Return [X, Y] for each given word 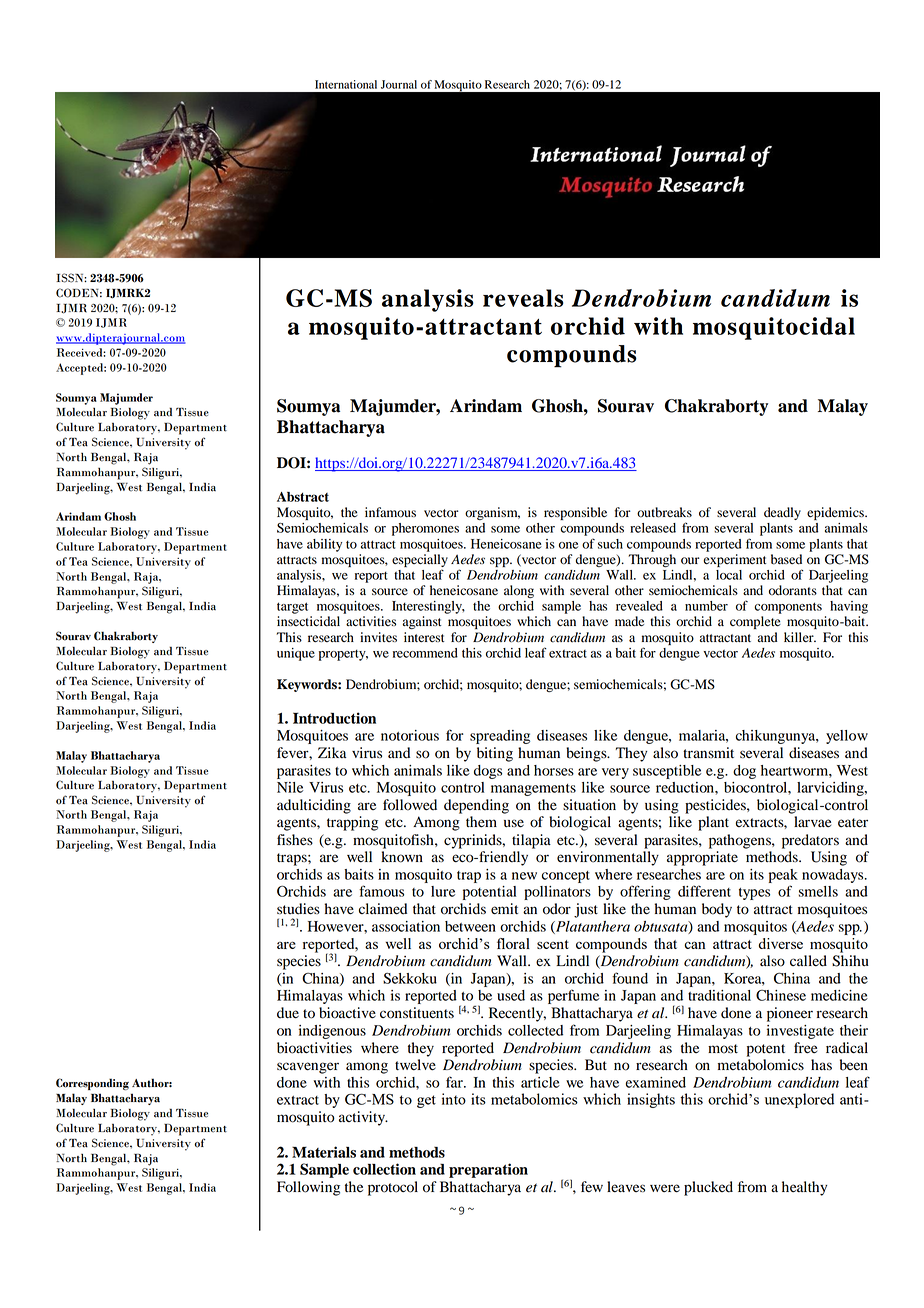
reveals [523, 298]
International [346, 84]
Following [308, 1188]
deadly [782, 513]
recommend [425, 653]
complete [755, 622]
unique [296, 654]
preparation [488, 1170]
